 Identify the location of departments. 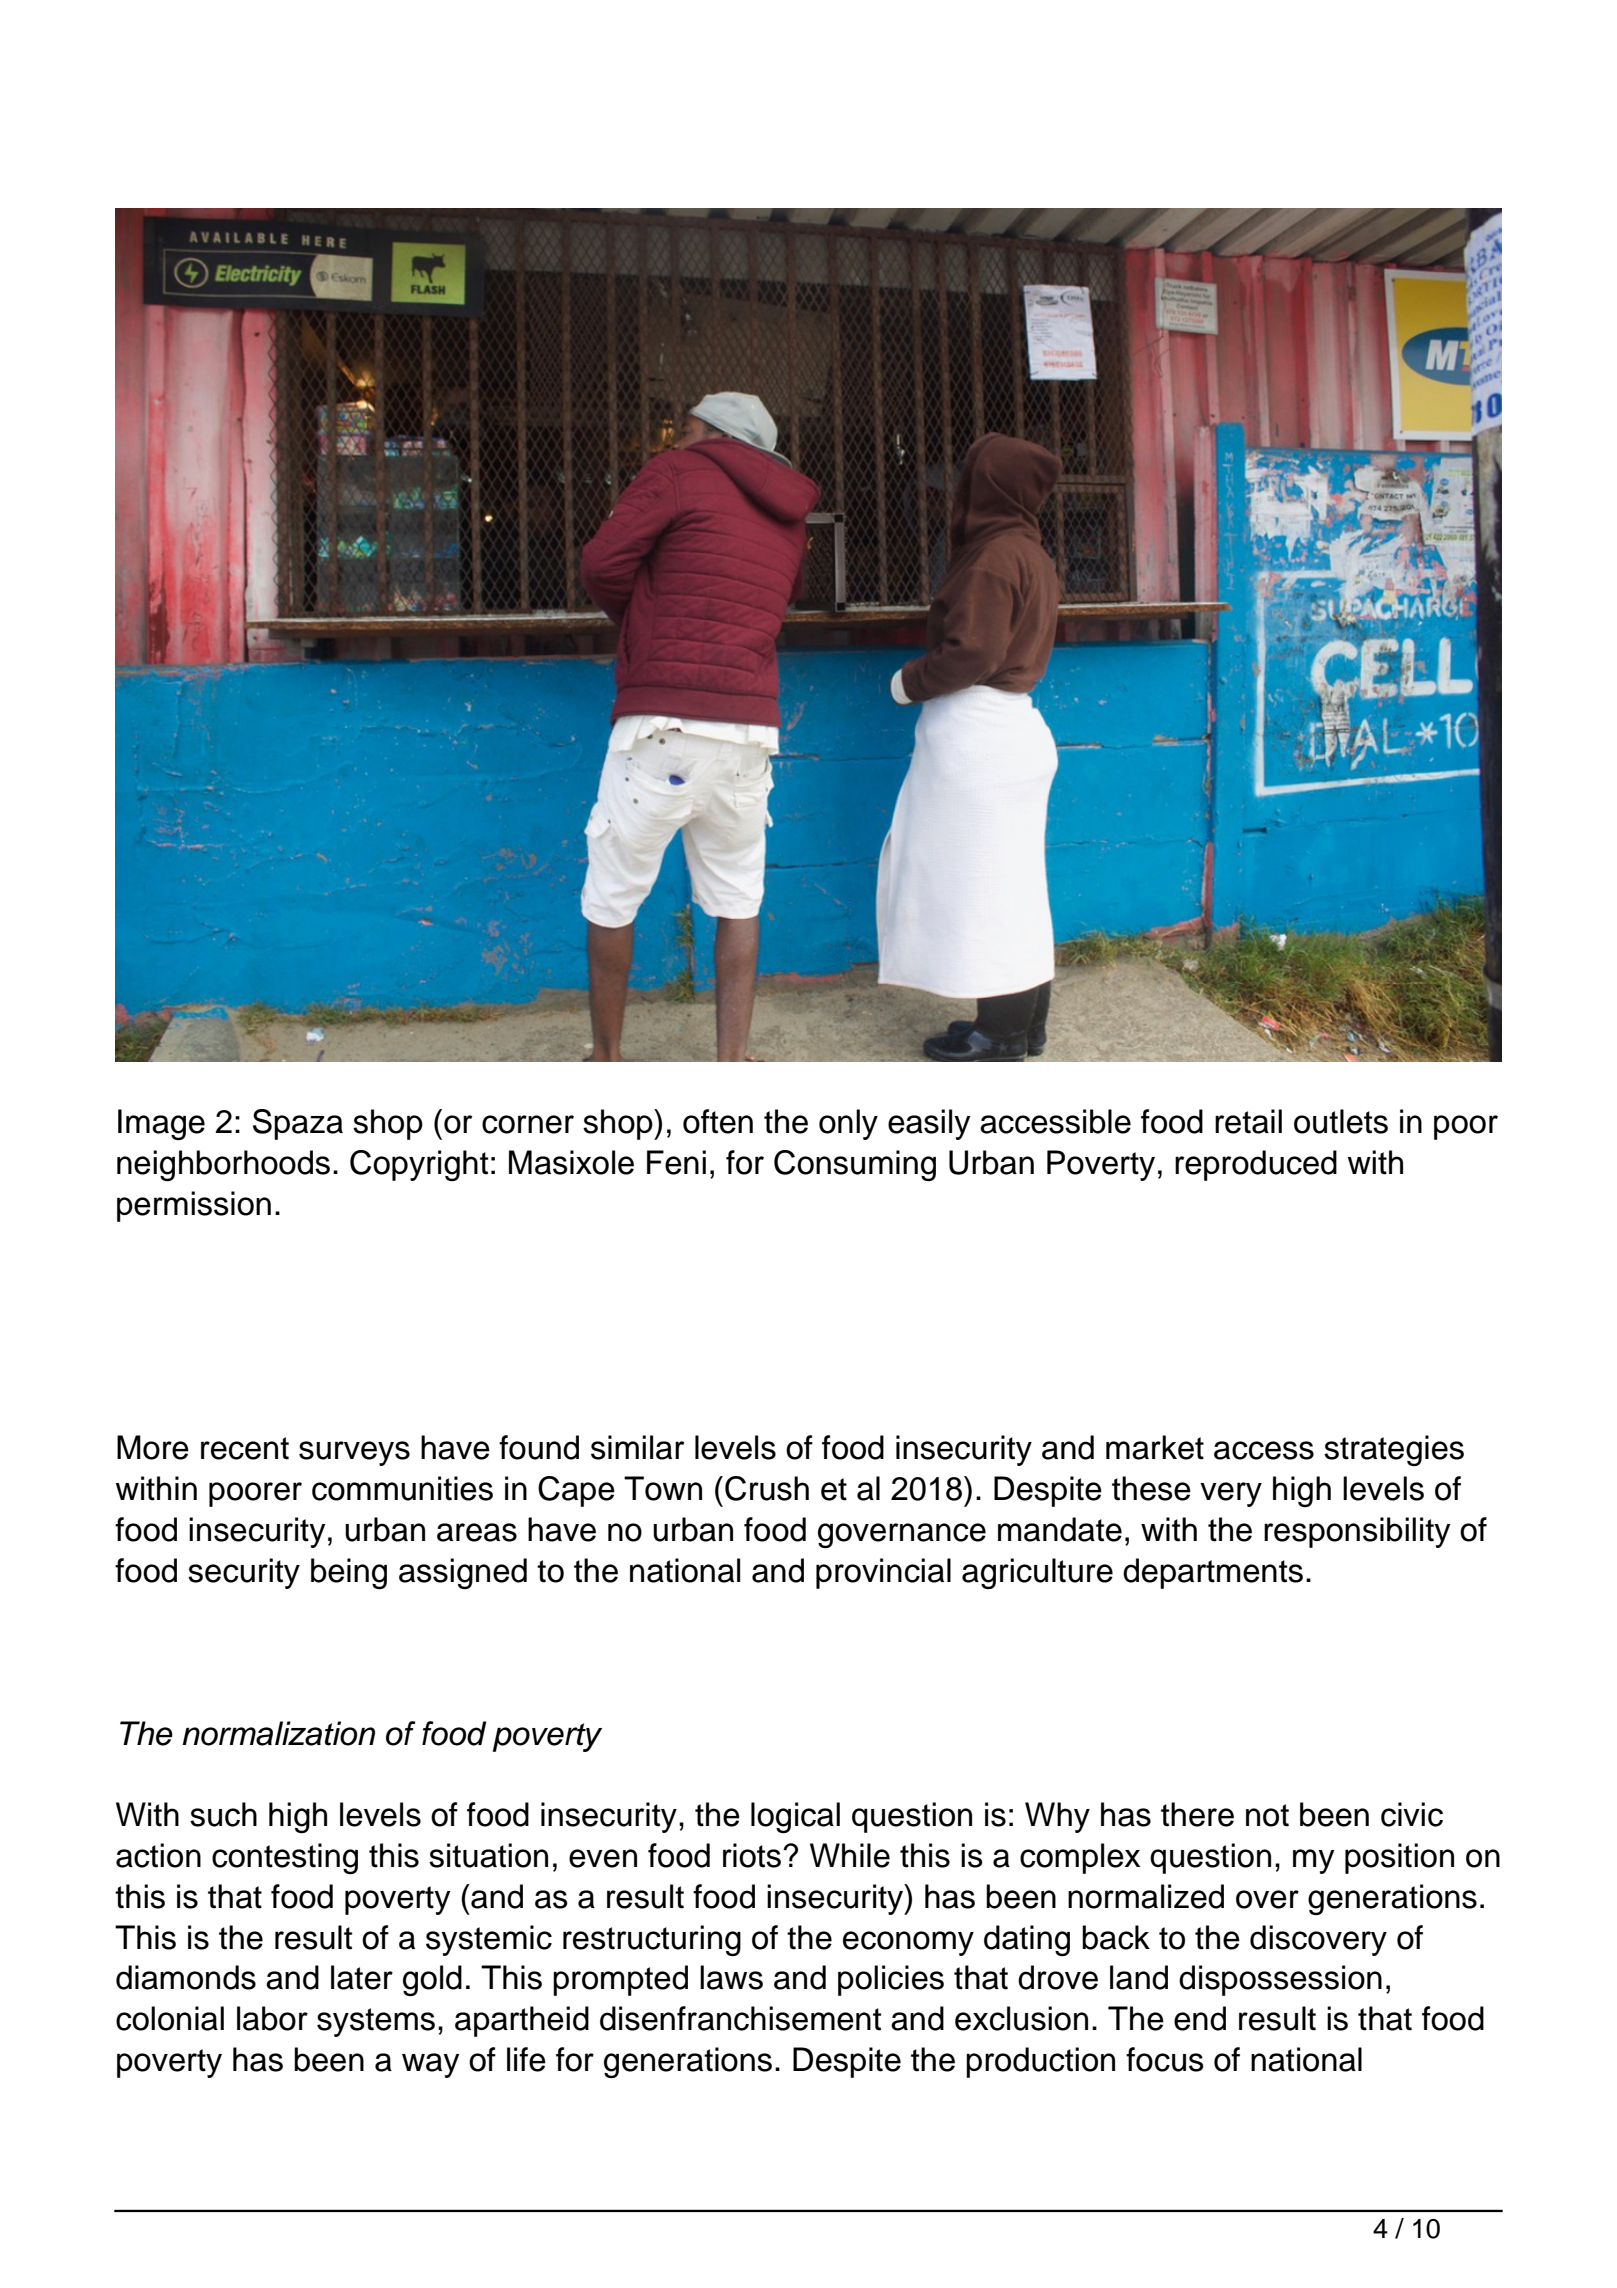
(1213, 1573).
